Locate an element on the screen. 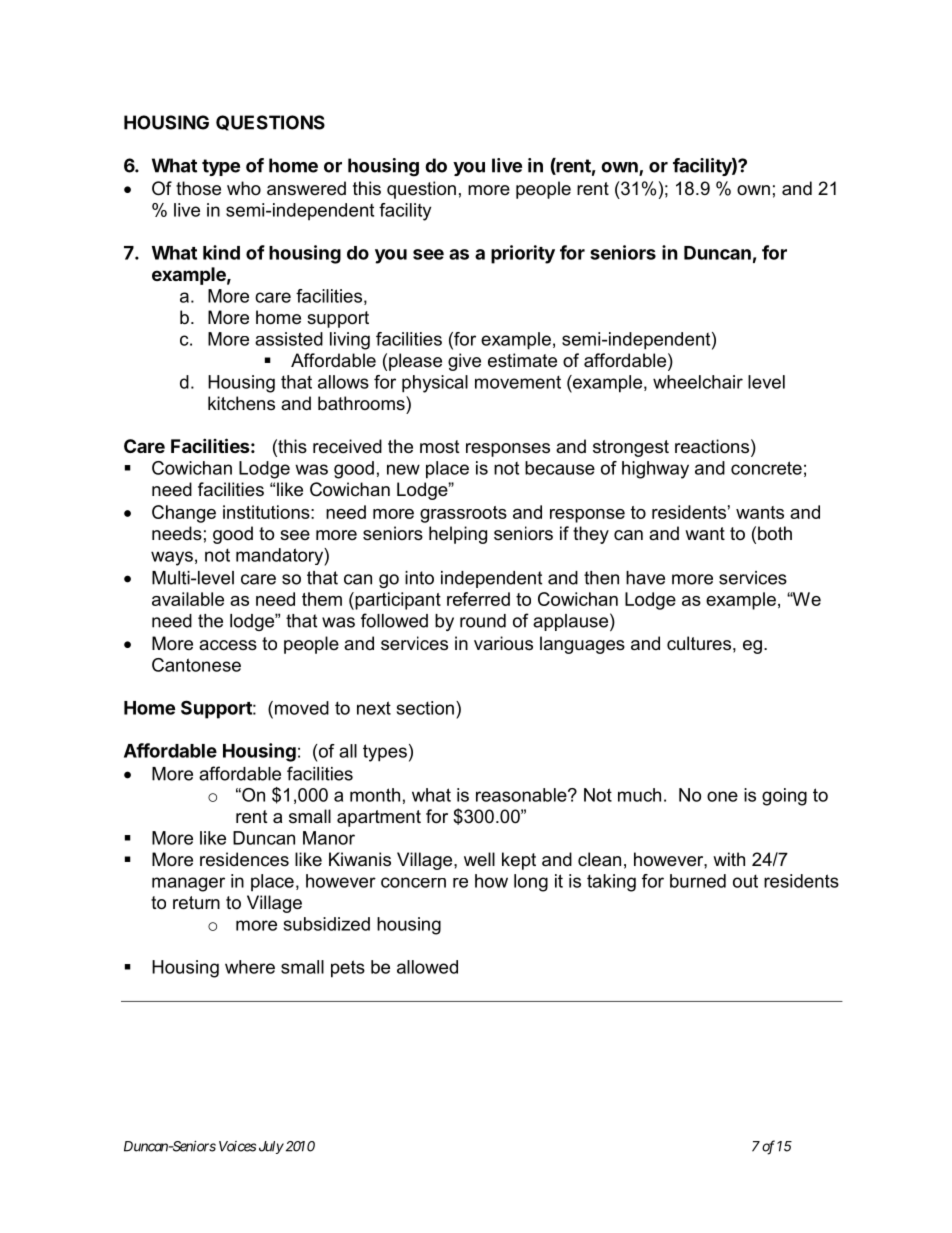 The height and width of the screenshot is (1233, 952). priority is located at coordinates (523, 254).
